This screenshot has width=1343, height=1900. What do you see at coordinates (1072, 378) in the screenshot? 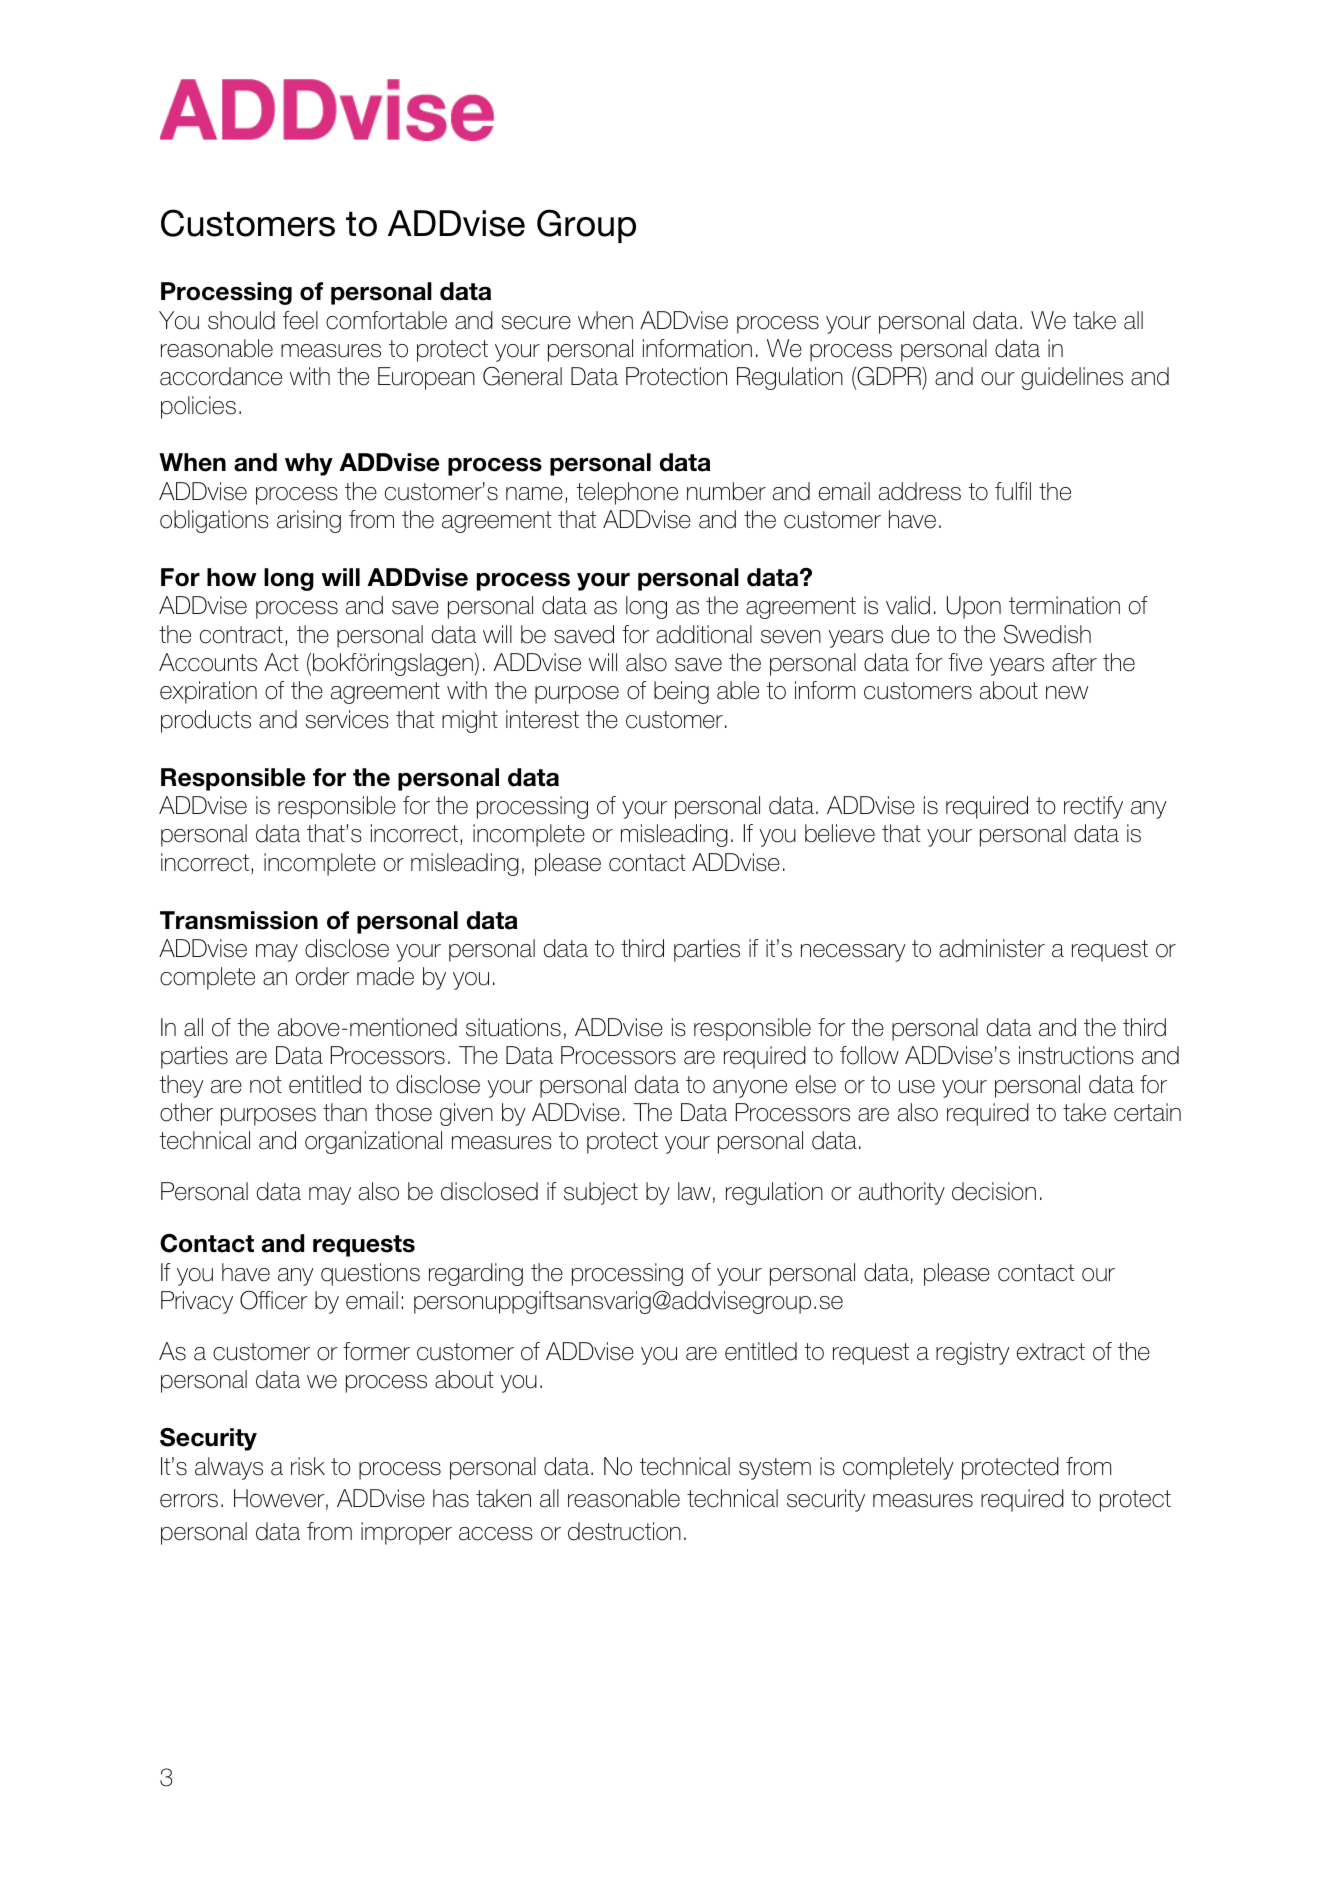
I see `guidelines` at bounding box center [1072, 378].
